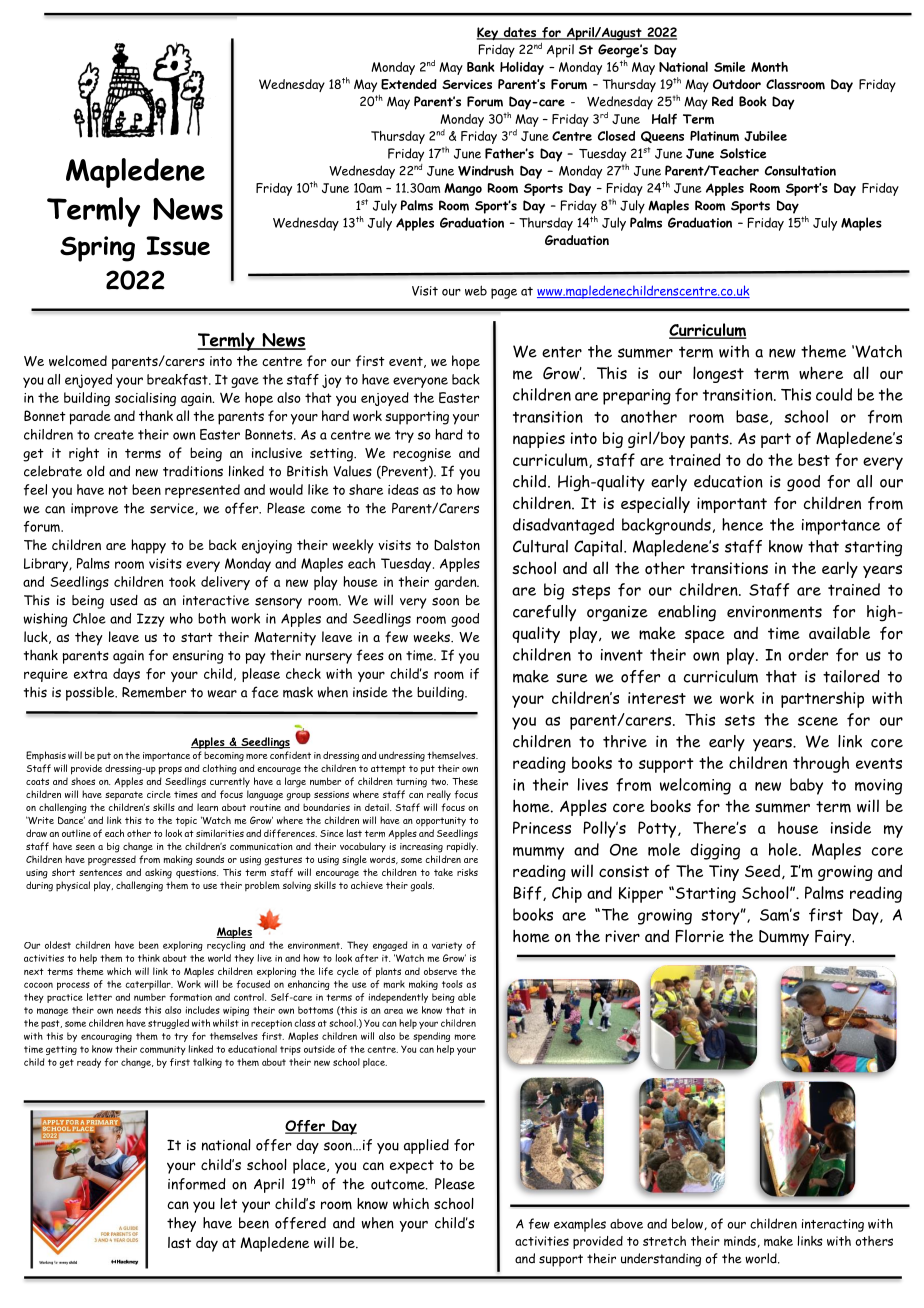 The width and height of the screenshot is (924, 1308). Describe the element at coordinates (178, 379) in the screenshot. I see `breakfast` at that location.
